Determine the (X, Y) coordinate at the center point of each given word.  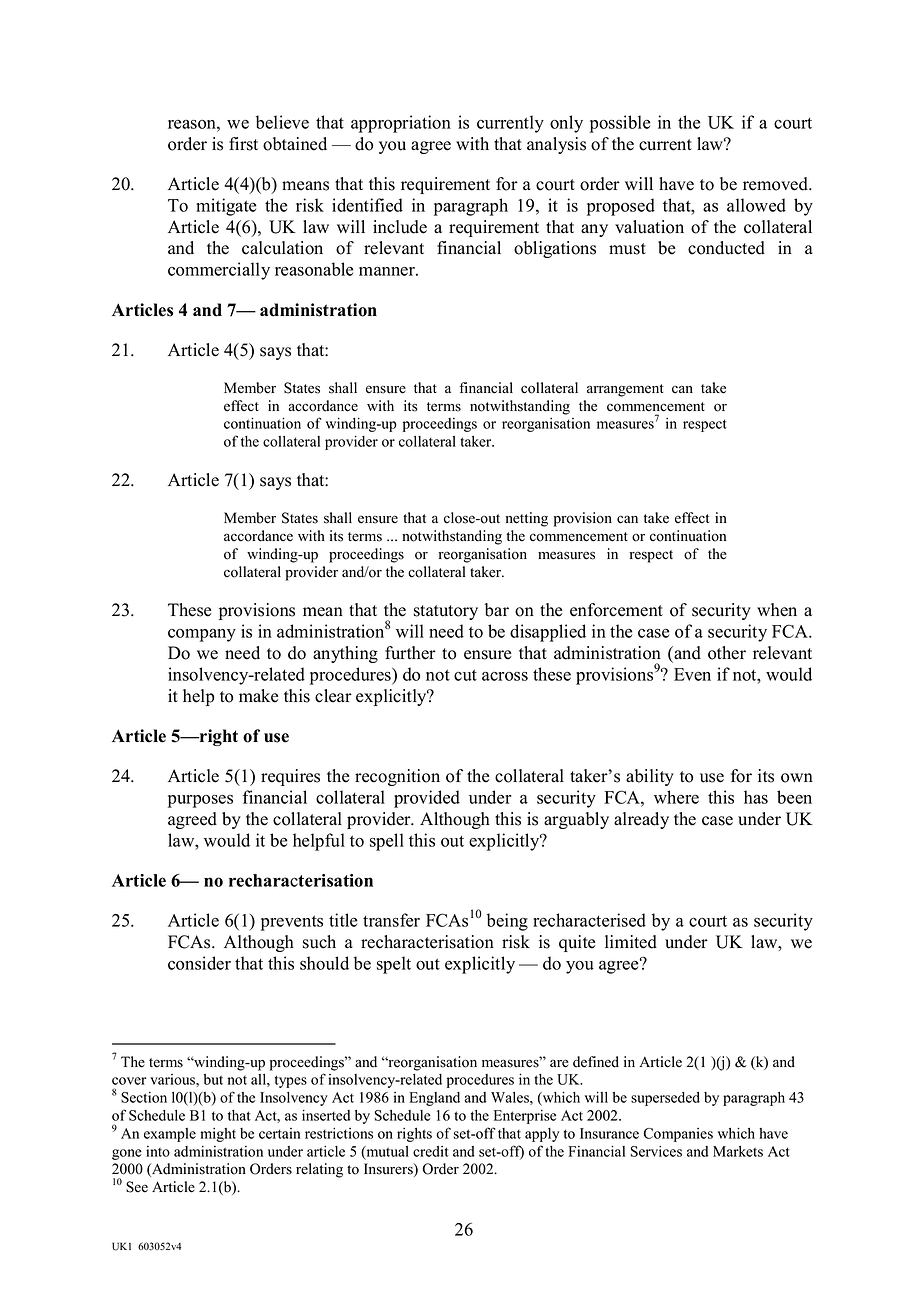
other (727, 653)
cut (465, 675)
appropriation (401, 124)
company (202, 635)
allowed (756, 205)
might (218, 1135)
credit (431, 1151)
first (243, 144)
